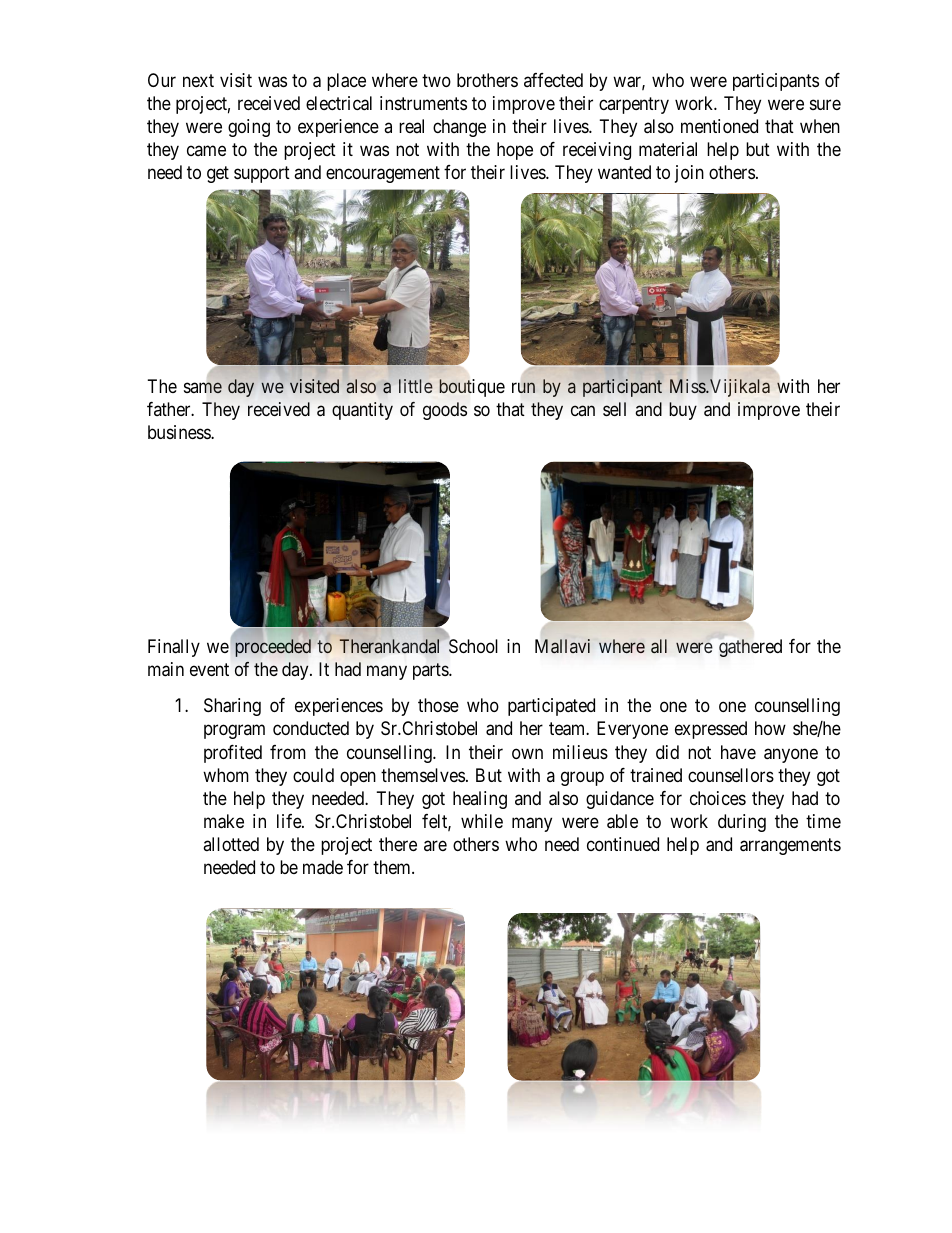 This document has width=952, height=1233. Describe the element at coordinates (445, 411) in the document. I see `goods` at that location.
